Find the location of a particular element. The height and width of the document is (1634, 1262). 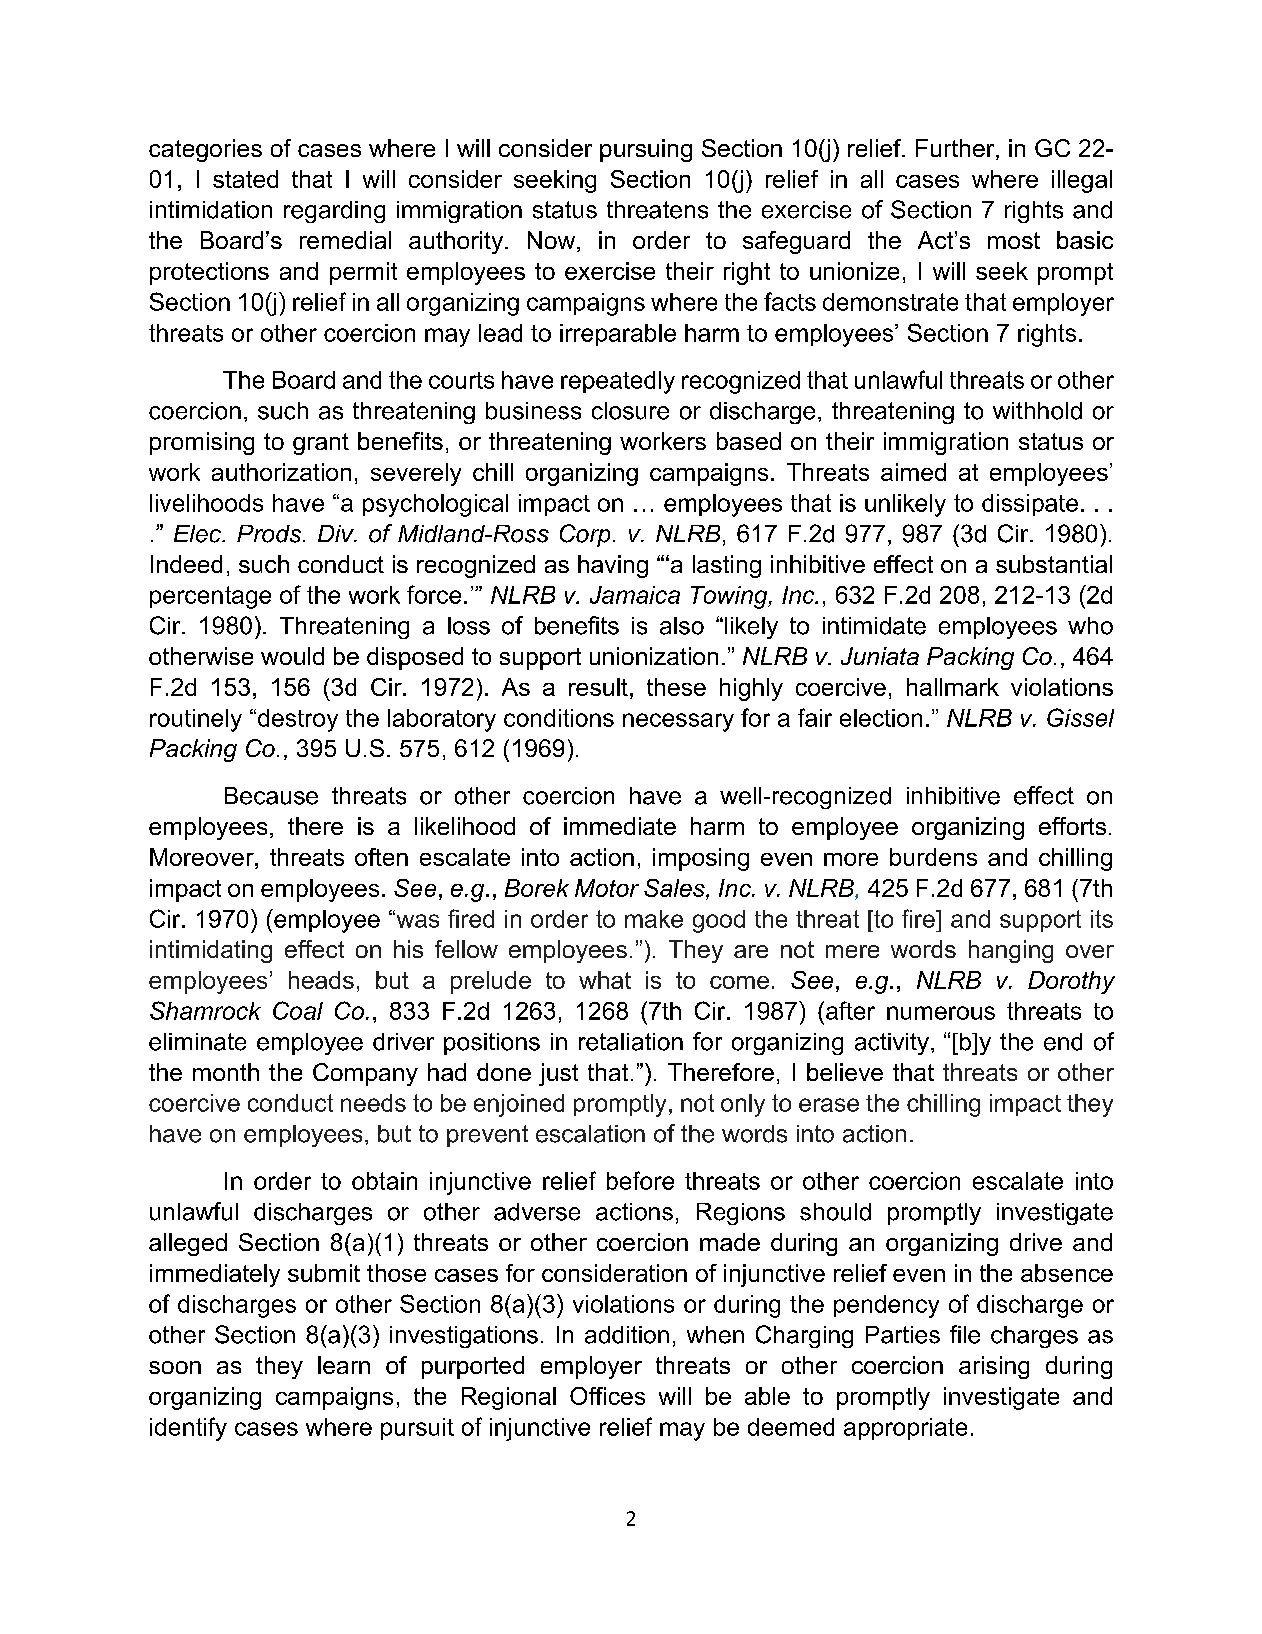

pursuing is located at coordinates (646, 150).
